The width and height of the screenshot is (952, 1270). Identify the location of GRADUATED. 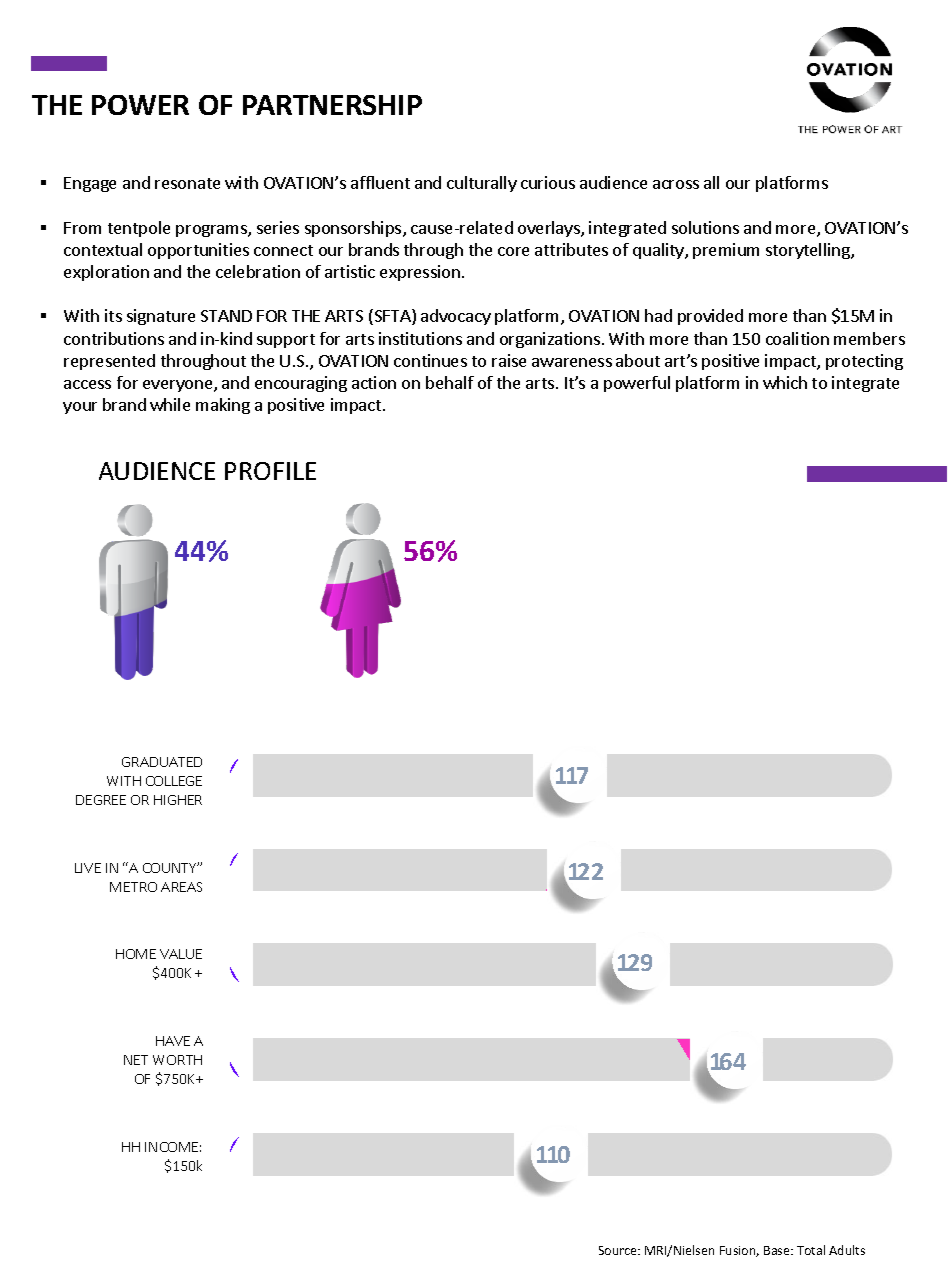
(162, 762).
